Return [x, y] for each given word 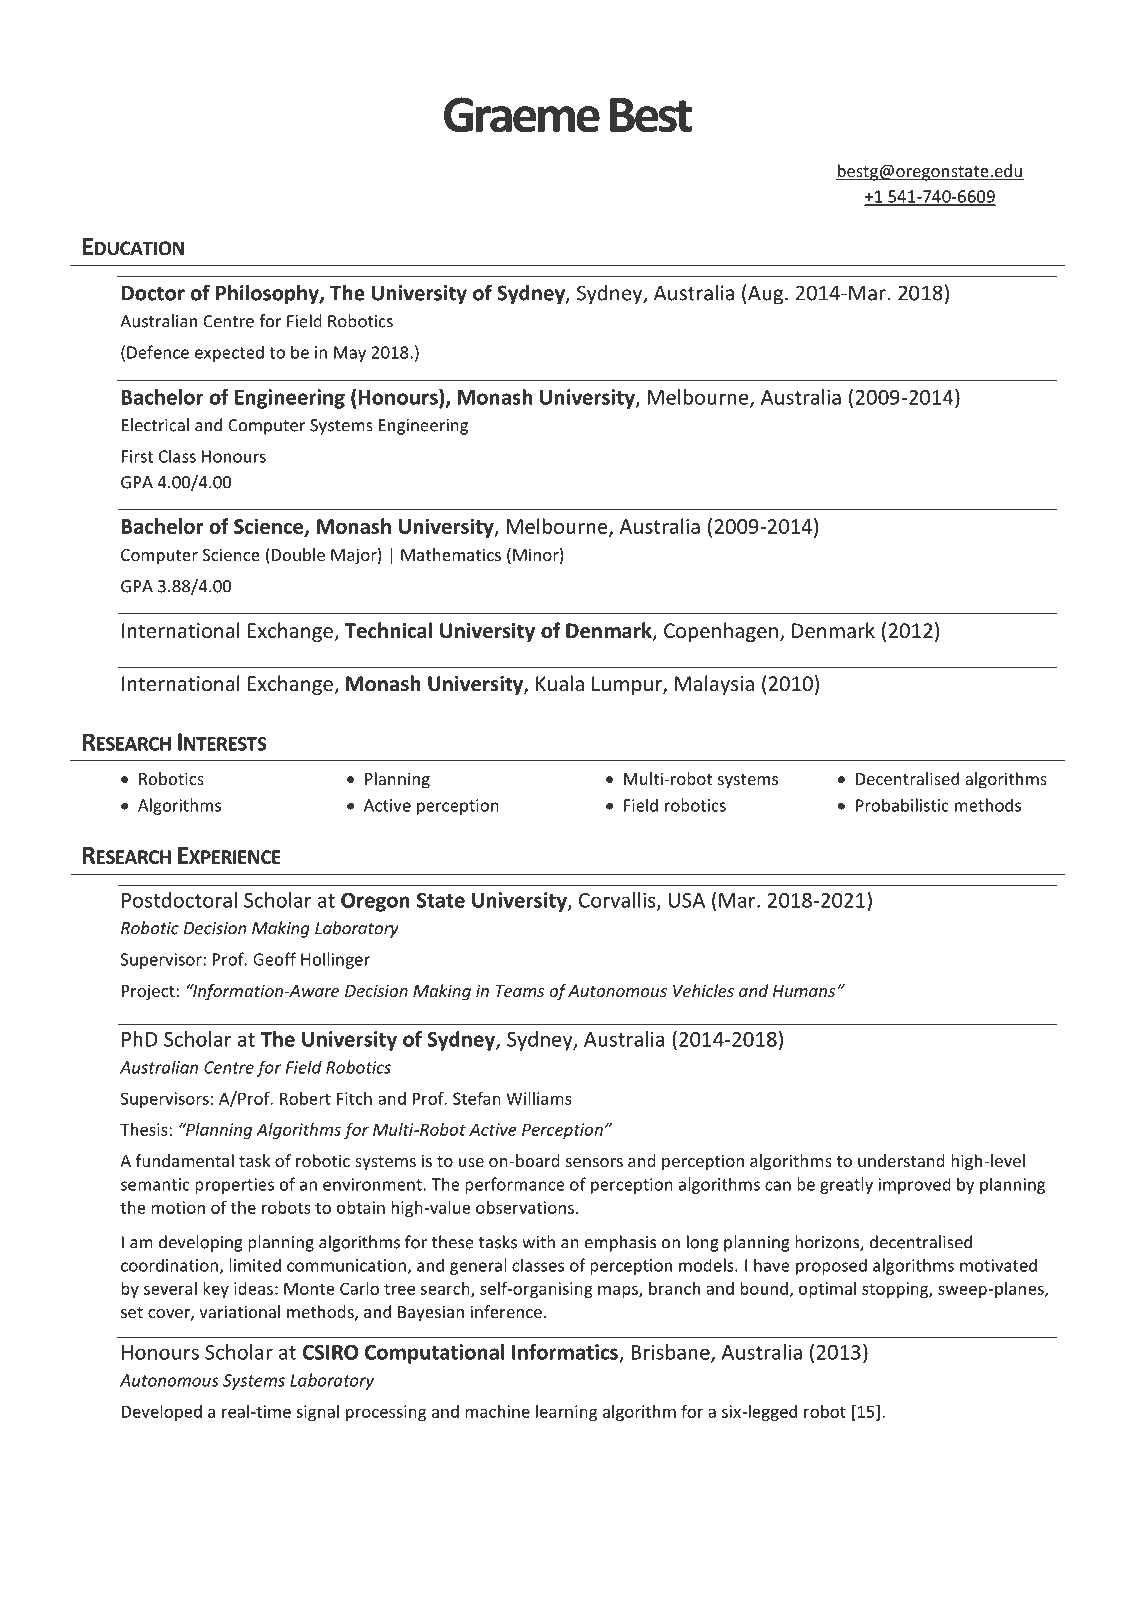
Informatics [565, 1352]
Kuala [560, 683]
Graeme [522, 115]
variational [239, 1311]
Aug [767, 295]
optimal [827, 1290]
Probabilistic [902, 805]
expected [229, 353]
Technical [388, 630]
